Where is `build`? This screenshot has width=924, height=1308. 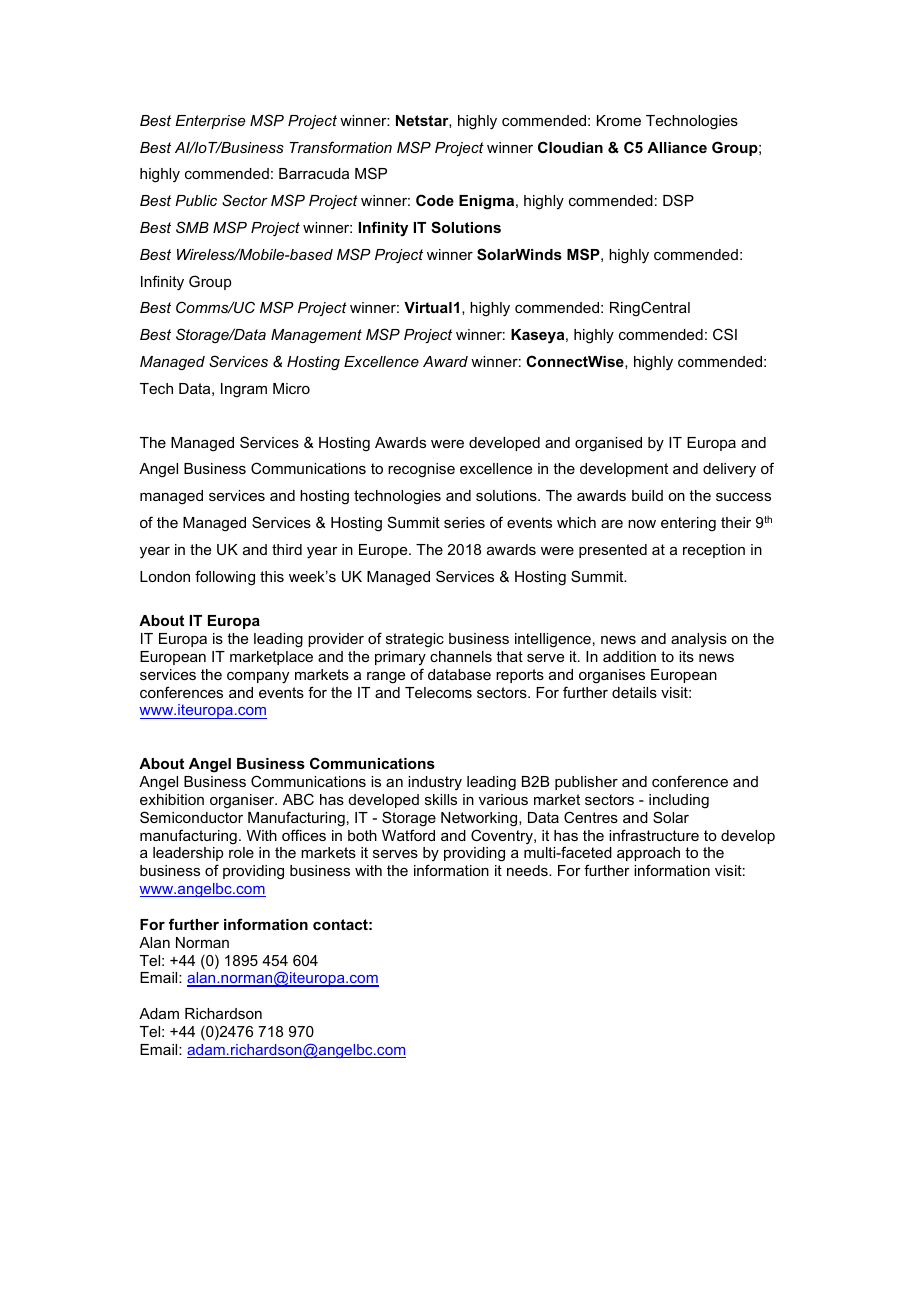
build is located at coordinates (647, 495).
